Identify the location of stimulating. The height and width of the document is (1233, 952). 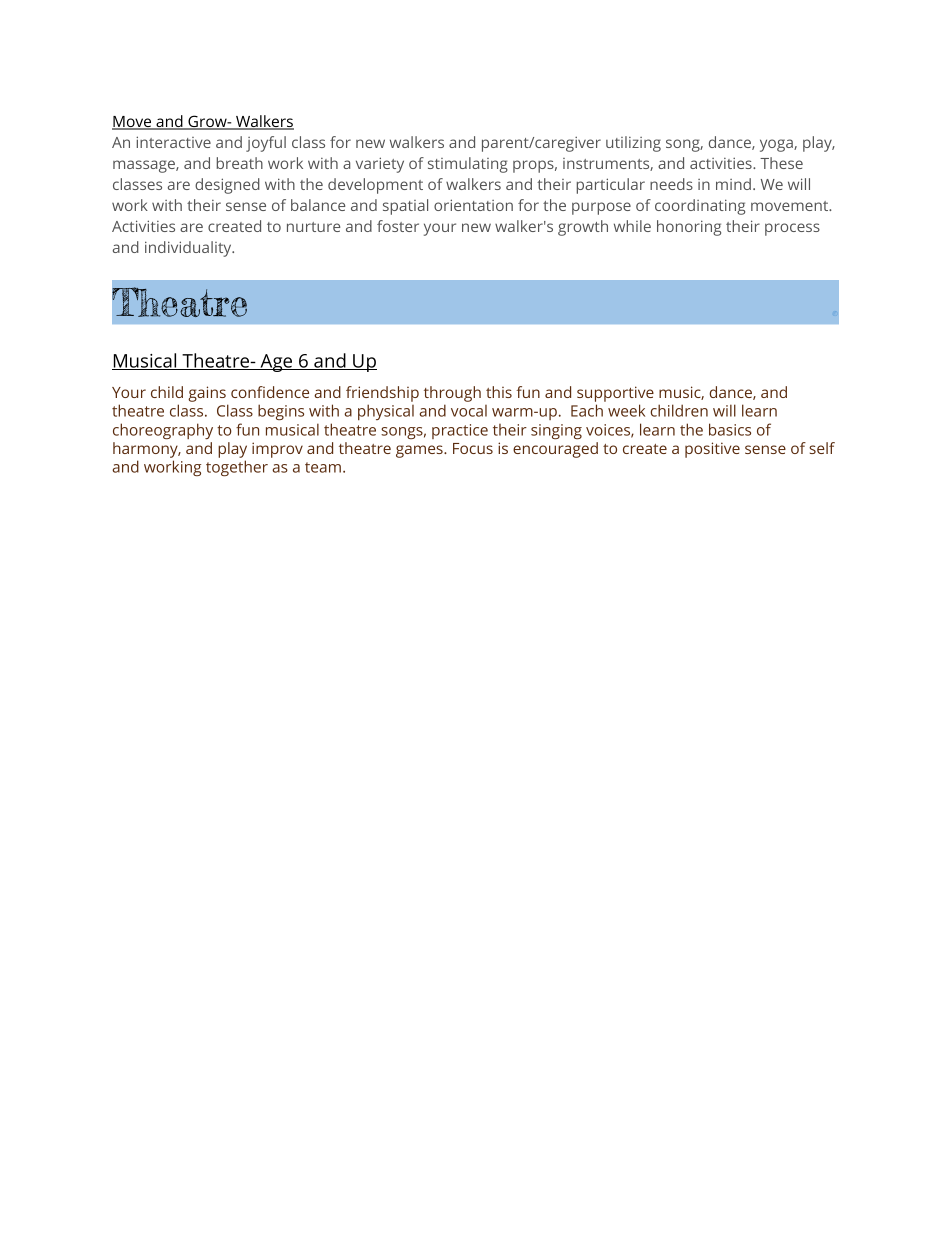
(468, 165).
